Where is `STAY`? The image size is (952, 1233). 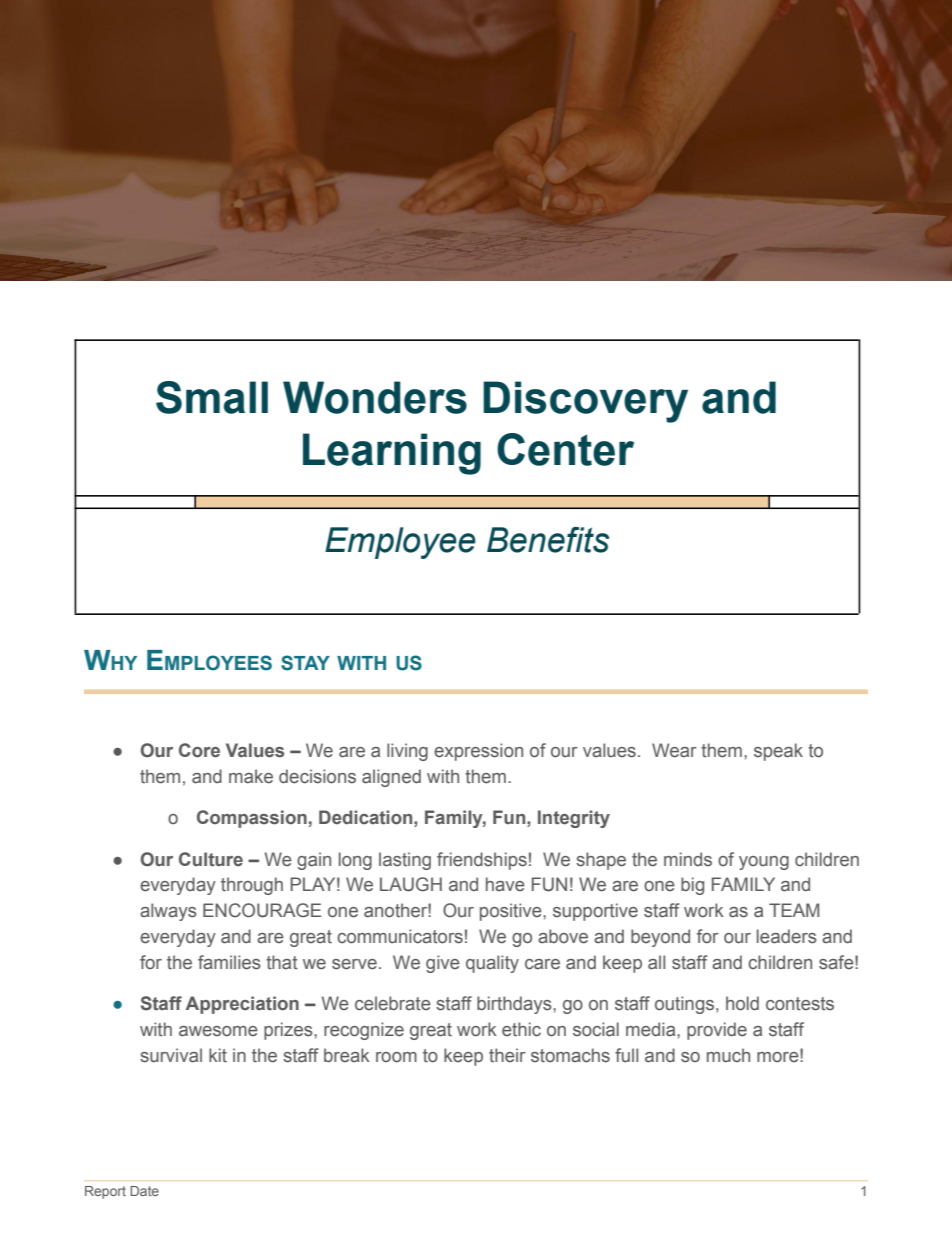 STAY is located at coordinates (305, 663).
